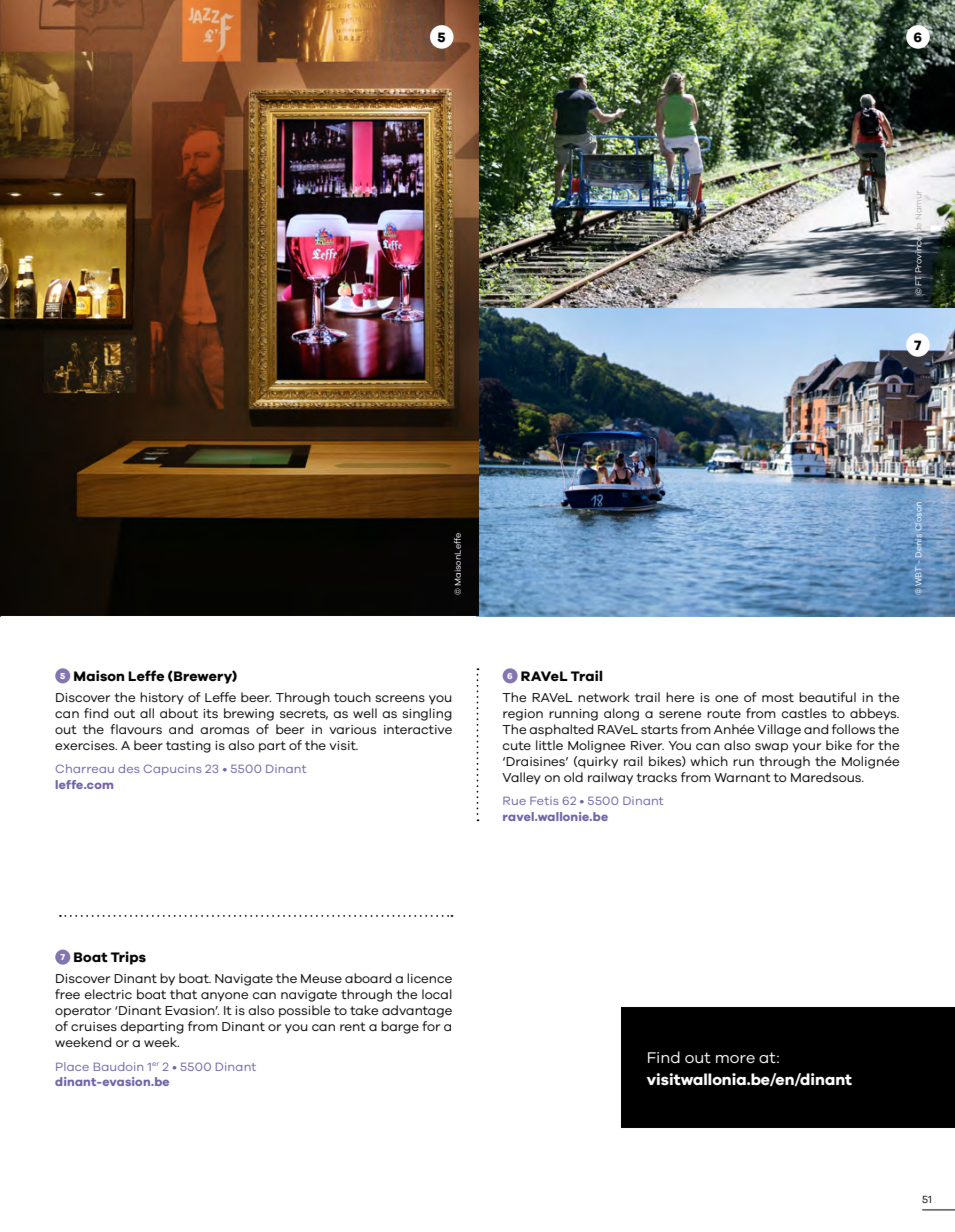 This screenshot has height=1232, width=955. Describe the element at coordinates (179, 713) in the screenshot. I see `about` at that location.
